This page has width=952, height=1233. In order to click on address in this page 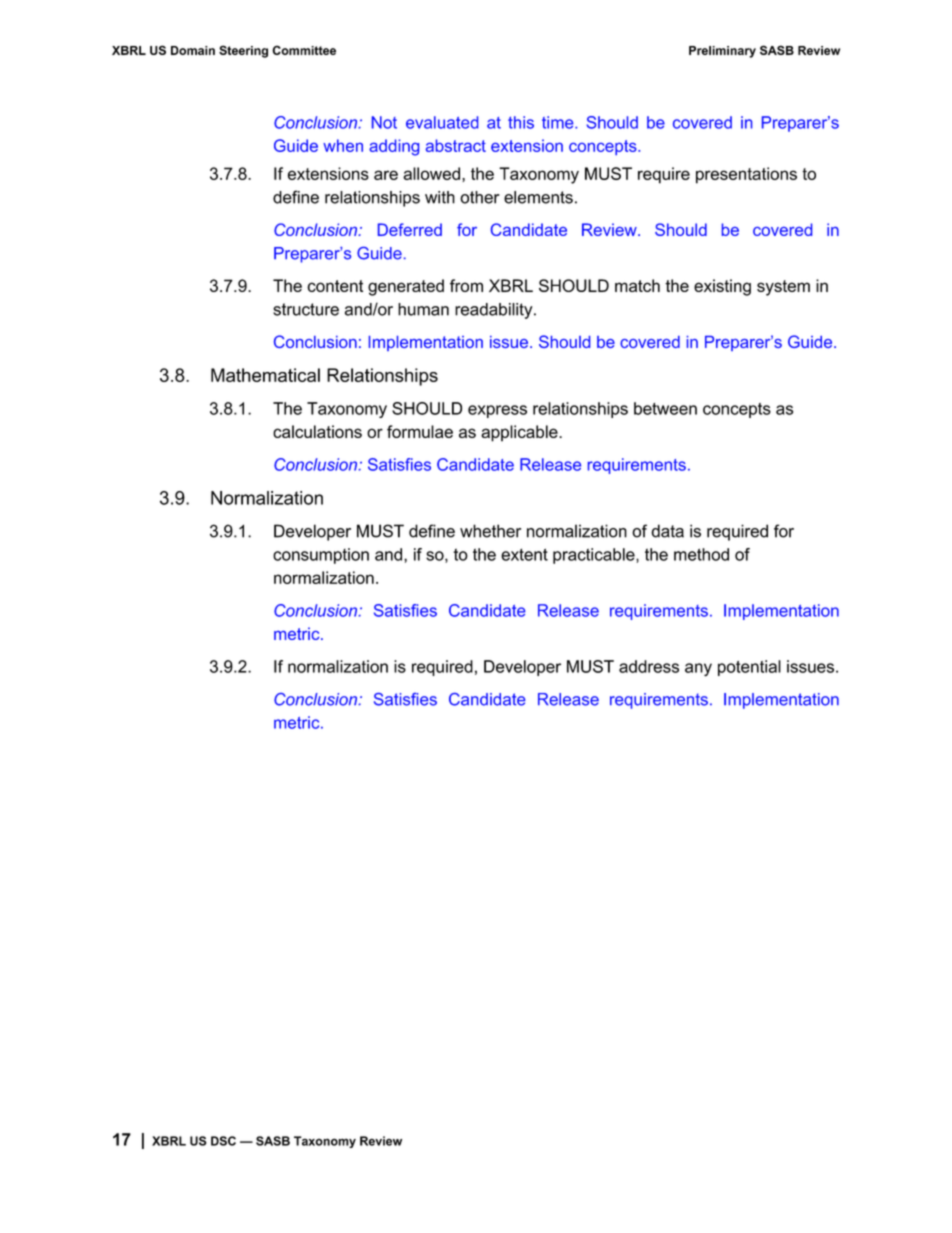, I will do `click(649, 666)`.
